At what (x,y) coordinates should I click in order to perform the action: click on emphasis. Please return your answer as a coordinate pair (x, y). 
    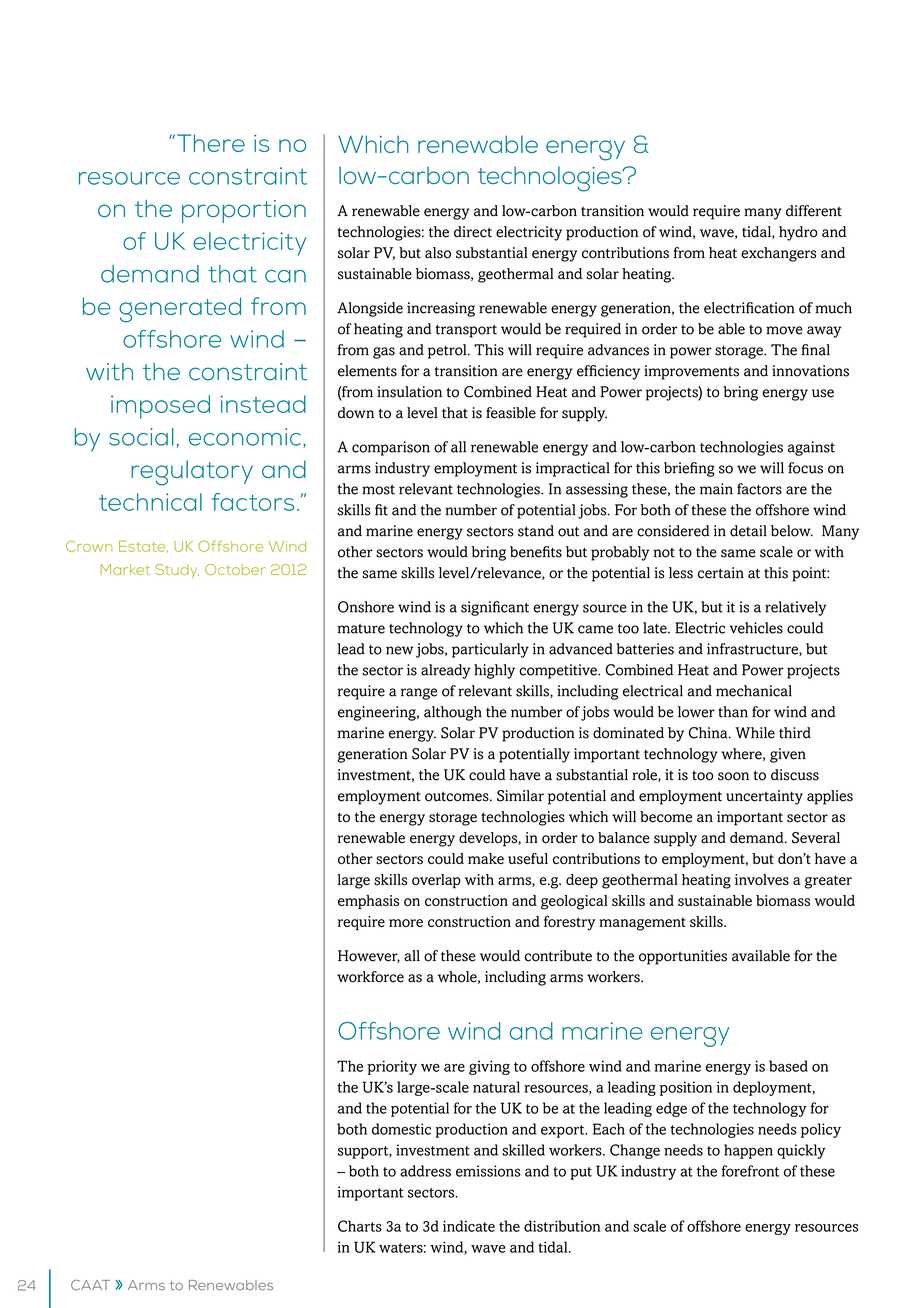
    Looking at the image, I should click on (368, 902).
